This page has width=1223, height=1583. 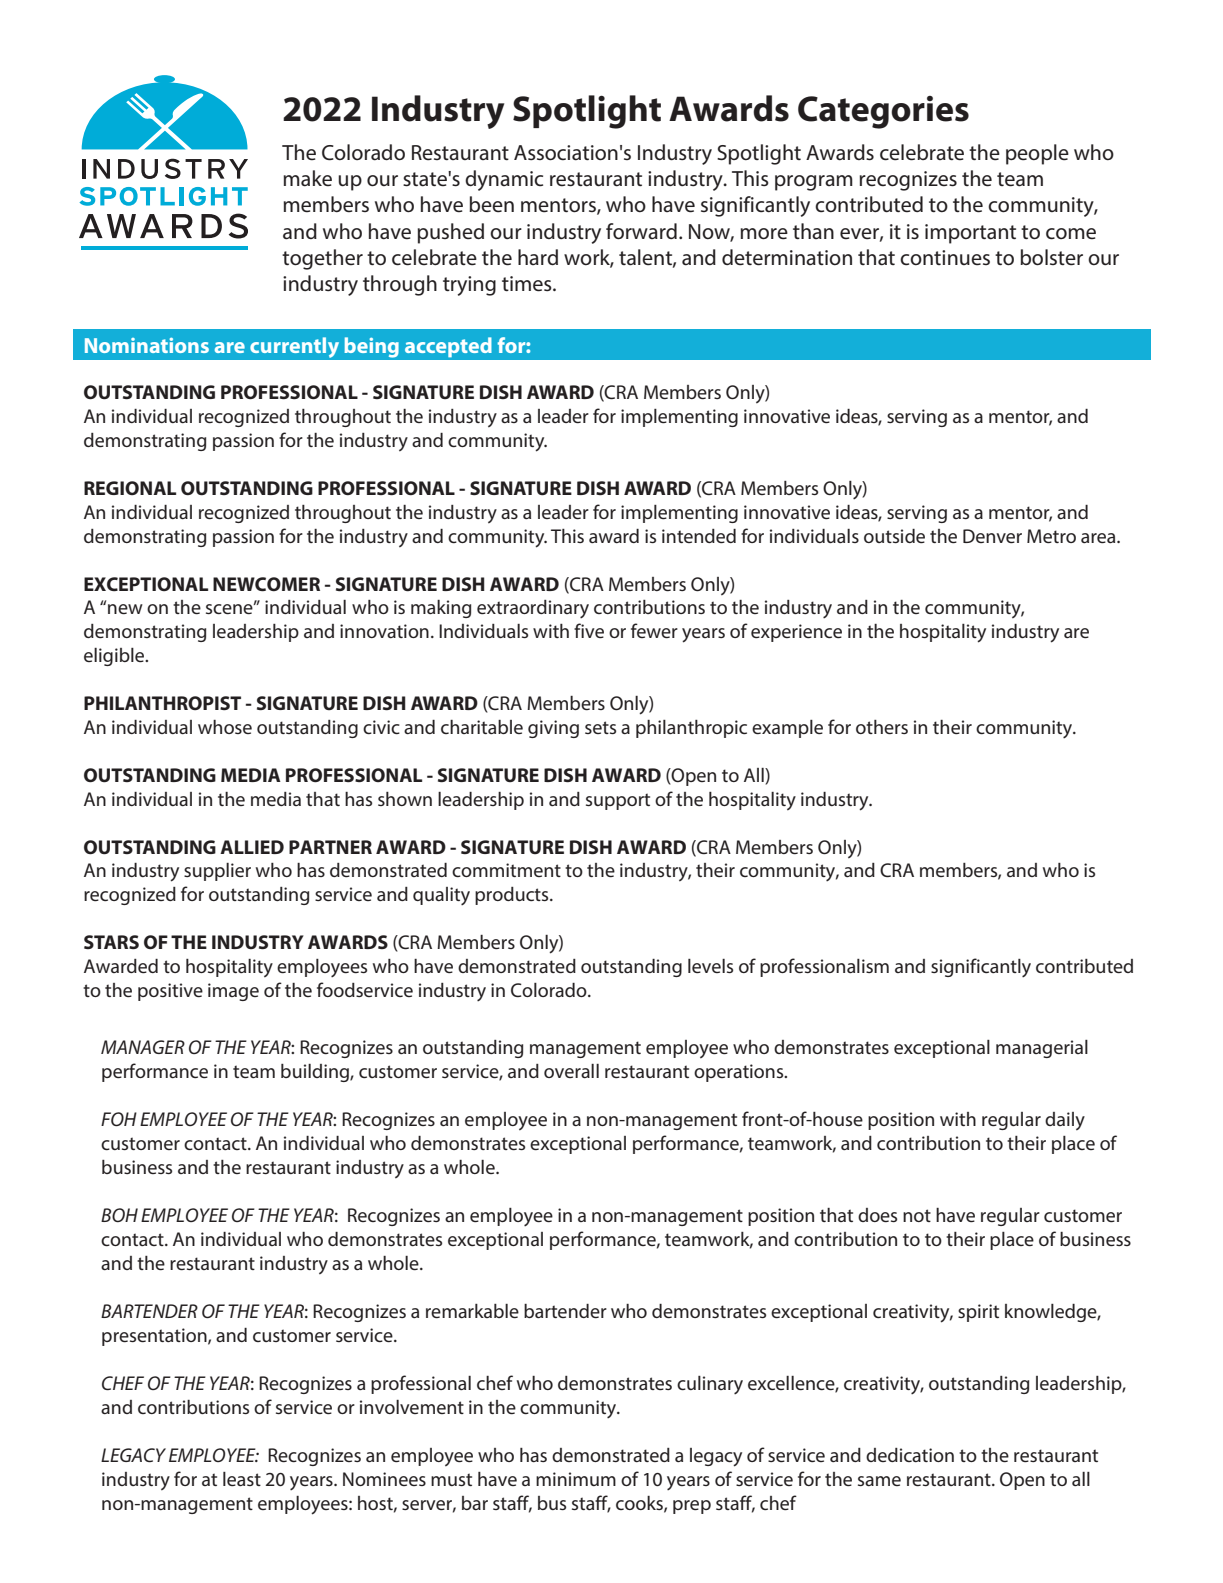 I want to click on make, so click(x=307, y=178).
